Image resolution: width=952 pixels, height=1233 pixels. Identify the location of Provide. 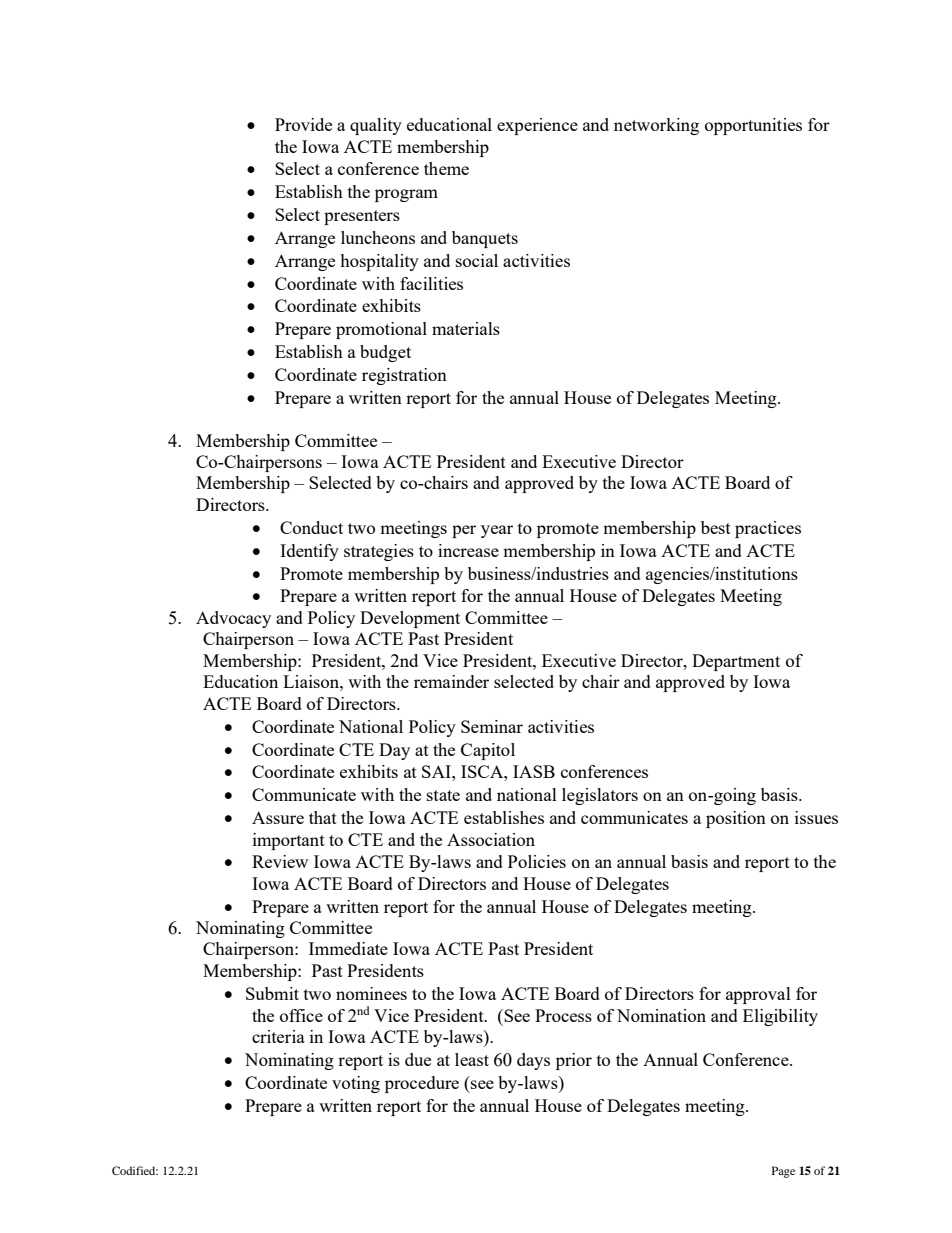
(303, 124).
